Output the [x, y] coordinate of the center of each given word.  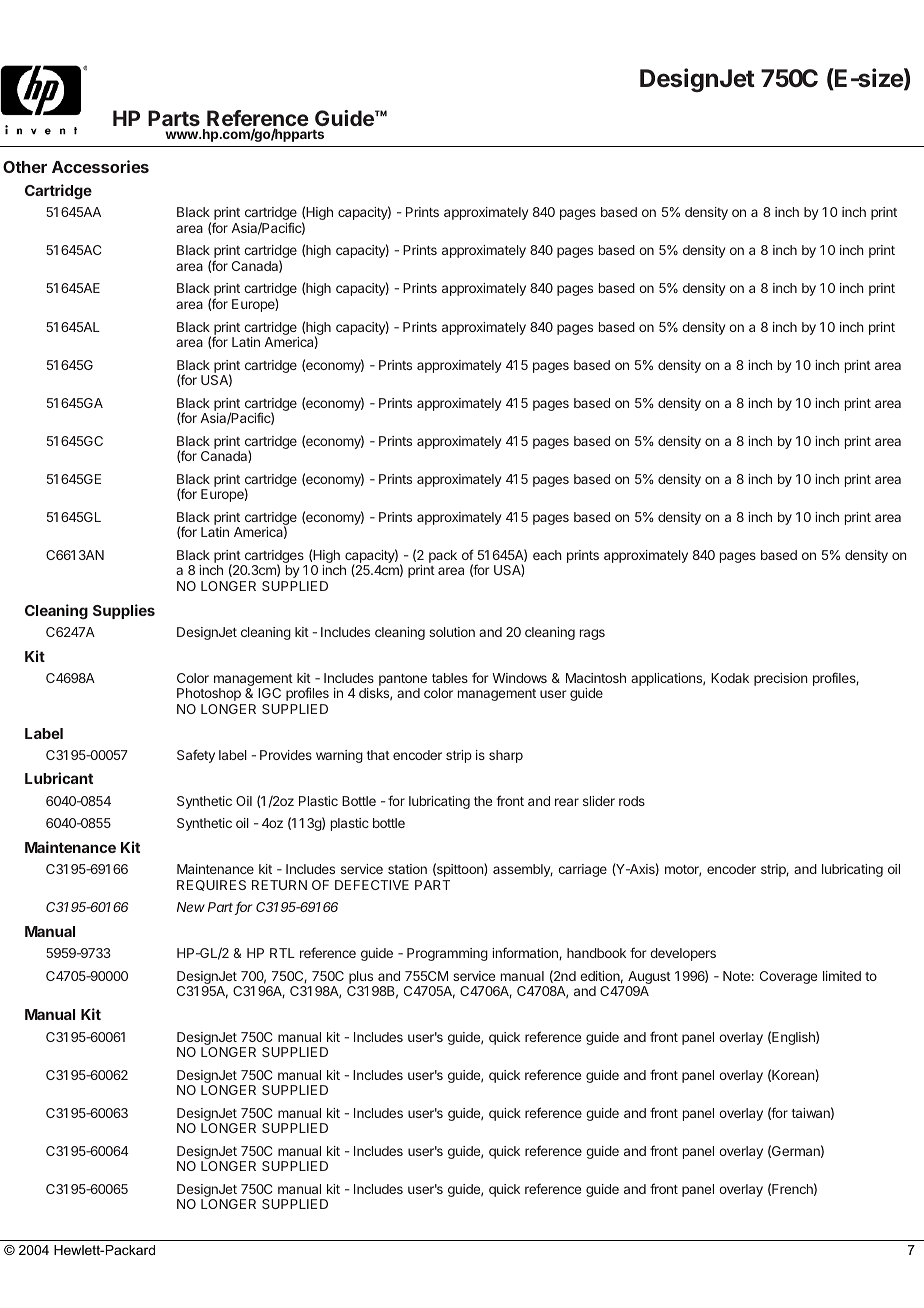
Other [25, 167]
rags [592, 634]
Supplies [124, 611]
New [191, 907]
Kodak [730, 678]
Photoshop [209, 694]
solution [452, 632]
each [547, 555]
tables [450, 678]
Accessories [100, 166]
